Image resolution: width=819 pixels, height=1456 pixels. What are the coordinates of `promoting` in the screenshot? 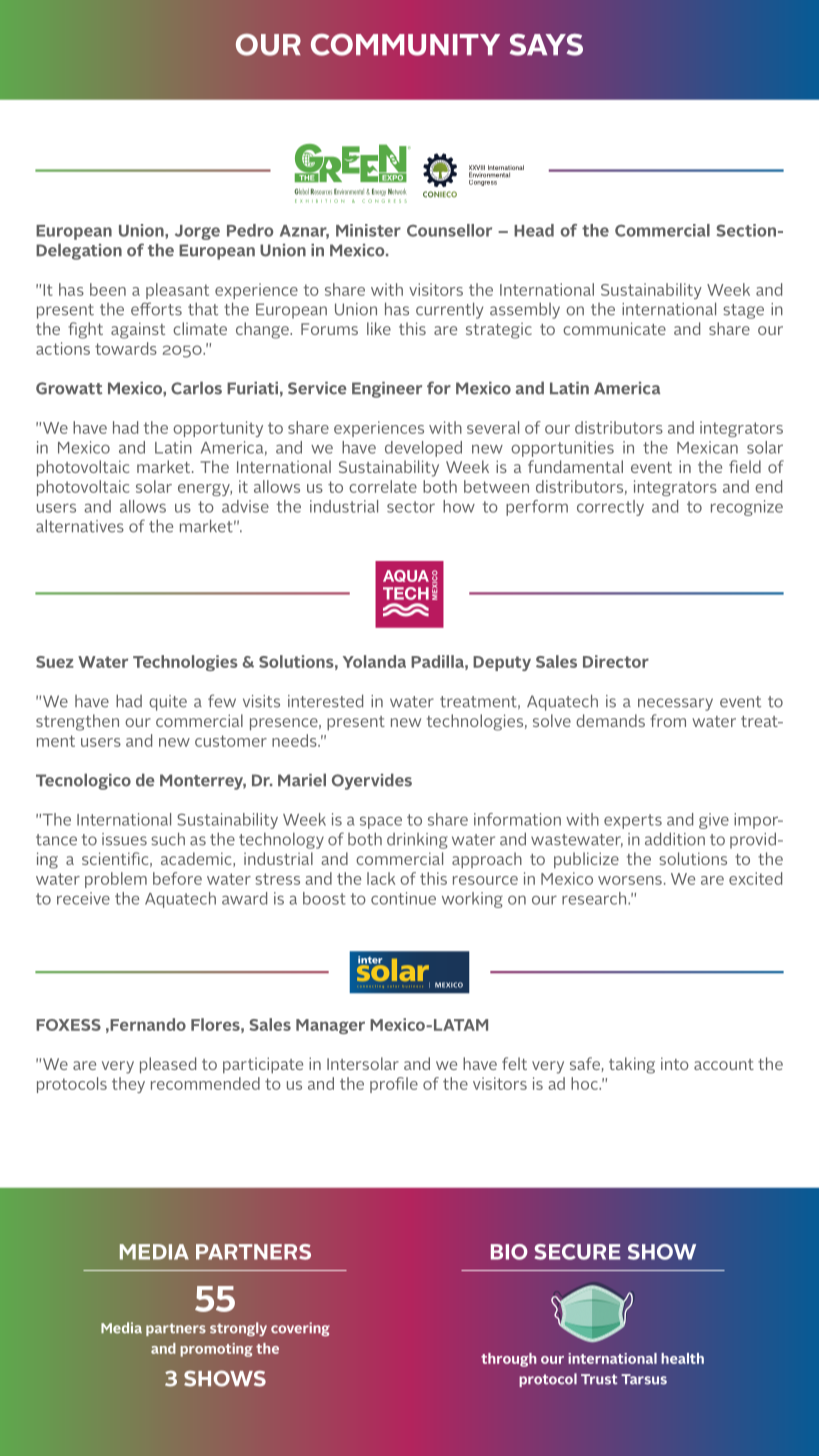 It's located at (216, 1350).
